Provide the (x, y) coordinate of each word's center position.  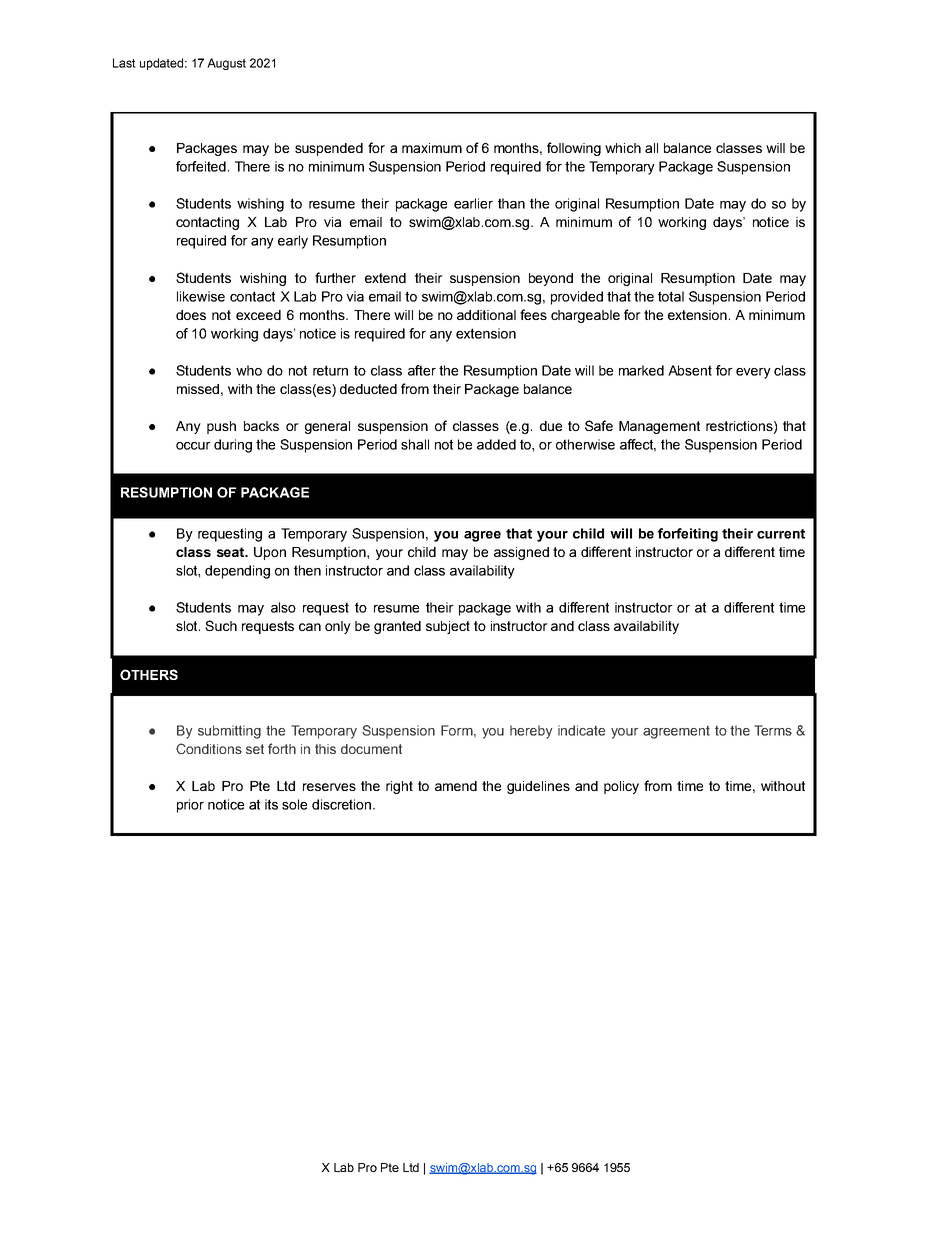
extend (385, 278)
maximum (432, 148)
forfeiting (688, 535)
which (623, 148)
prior (190, 806)
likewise (201, 296)
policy (621, 787)
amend (456, 786)
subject (448, 627)
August (226, 64)
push (221, 427)
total (671, 296)
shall (415, 444)
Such (221, 625)
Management (659, 427)
